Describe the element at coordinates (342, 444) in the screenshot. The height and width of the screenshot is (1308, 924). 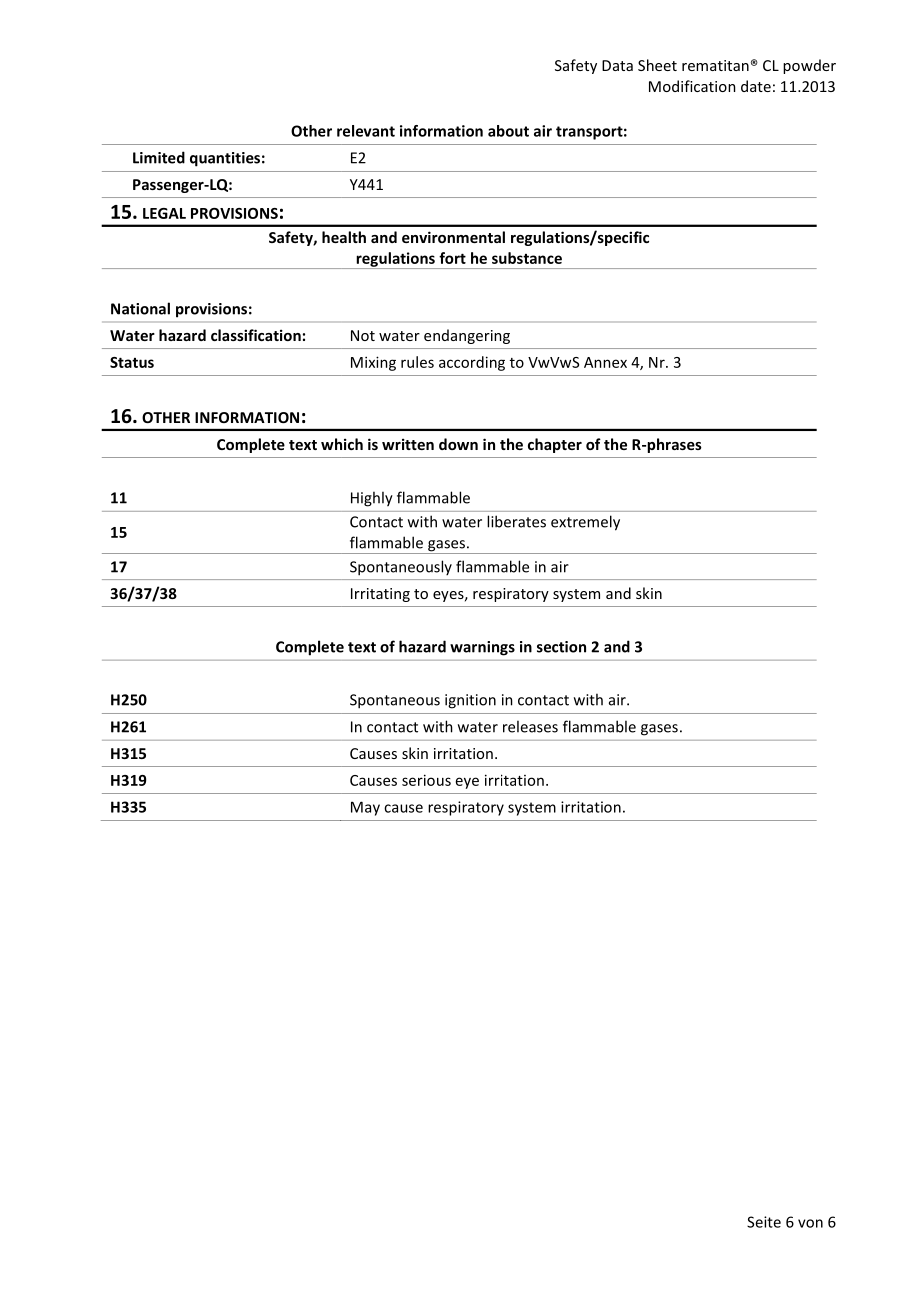
I see `which` at that location.
